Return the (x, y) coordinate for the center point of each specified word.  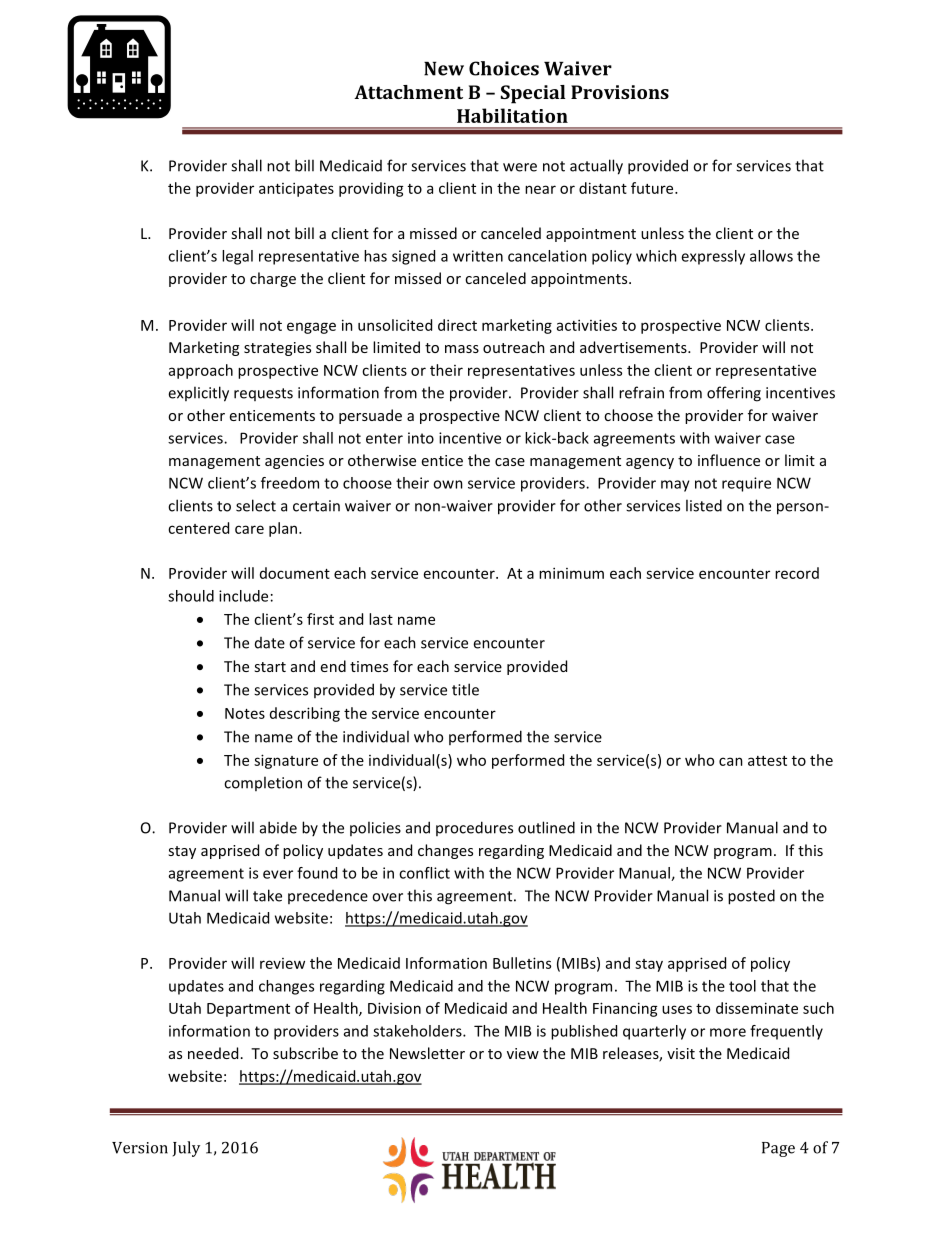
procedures (474, 828)
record (797, 573)
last (381, 619)
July (186, 1149)
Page (778, 1149)
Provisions (620, 92)
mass (462, 349)
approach (201, 371)
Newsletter (427, 1053)
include (243, 596)
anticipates (296, 189)
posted (751, 897)
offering (734, 394)
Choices (504, 68)
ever (278, 874)
